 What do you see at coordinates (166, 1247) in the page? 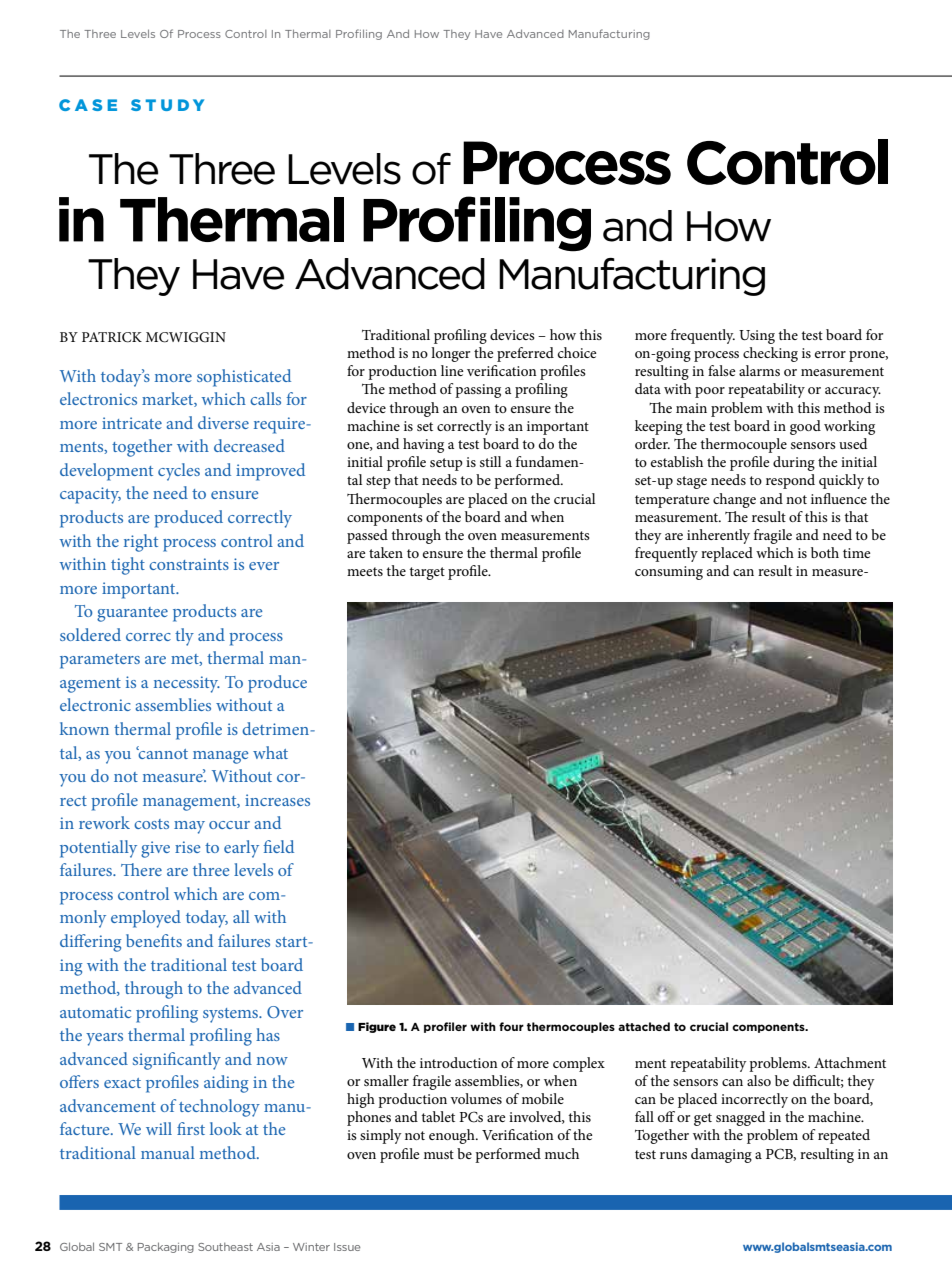
I see `Packaging` at bounding box center [166, 1247].
